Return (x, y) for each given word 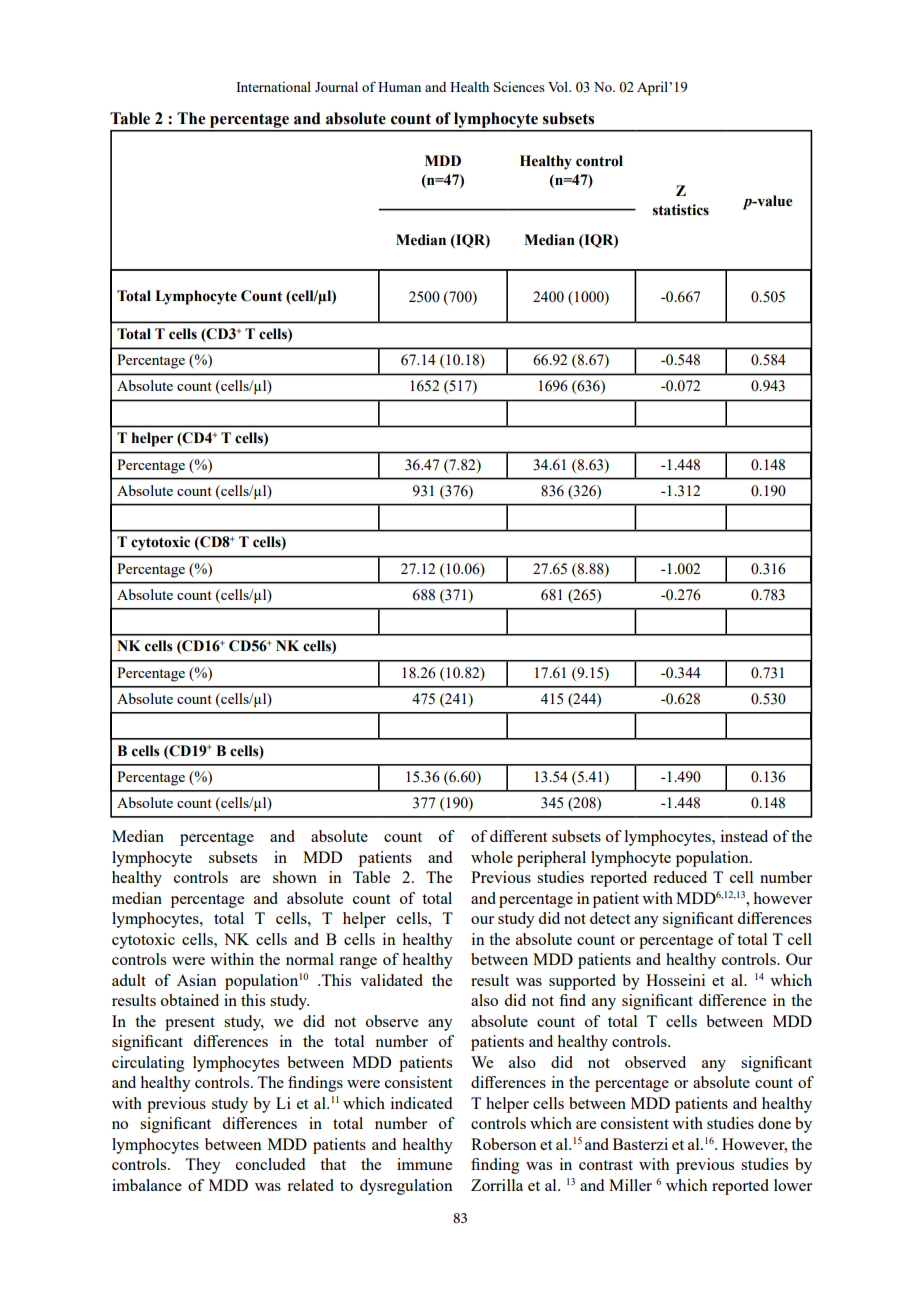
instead (744, 836)
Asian (197, 980)
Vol (559, 86)
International (273, 86)
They (203, 1166)
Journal (336, 86)
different (518, 836)
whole (492, 857)
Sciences (519, 86)
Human (399, 87)
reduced (680, 877)
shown (295, 877)
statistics (681, 210)
